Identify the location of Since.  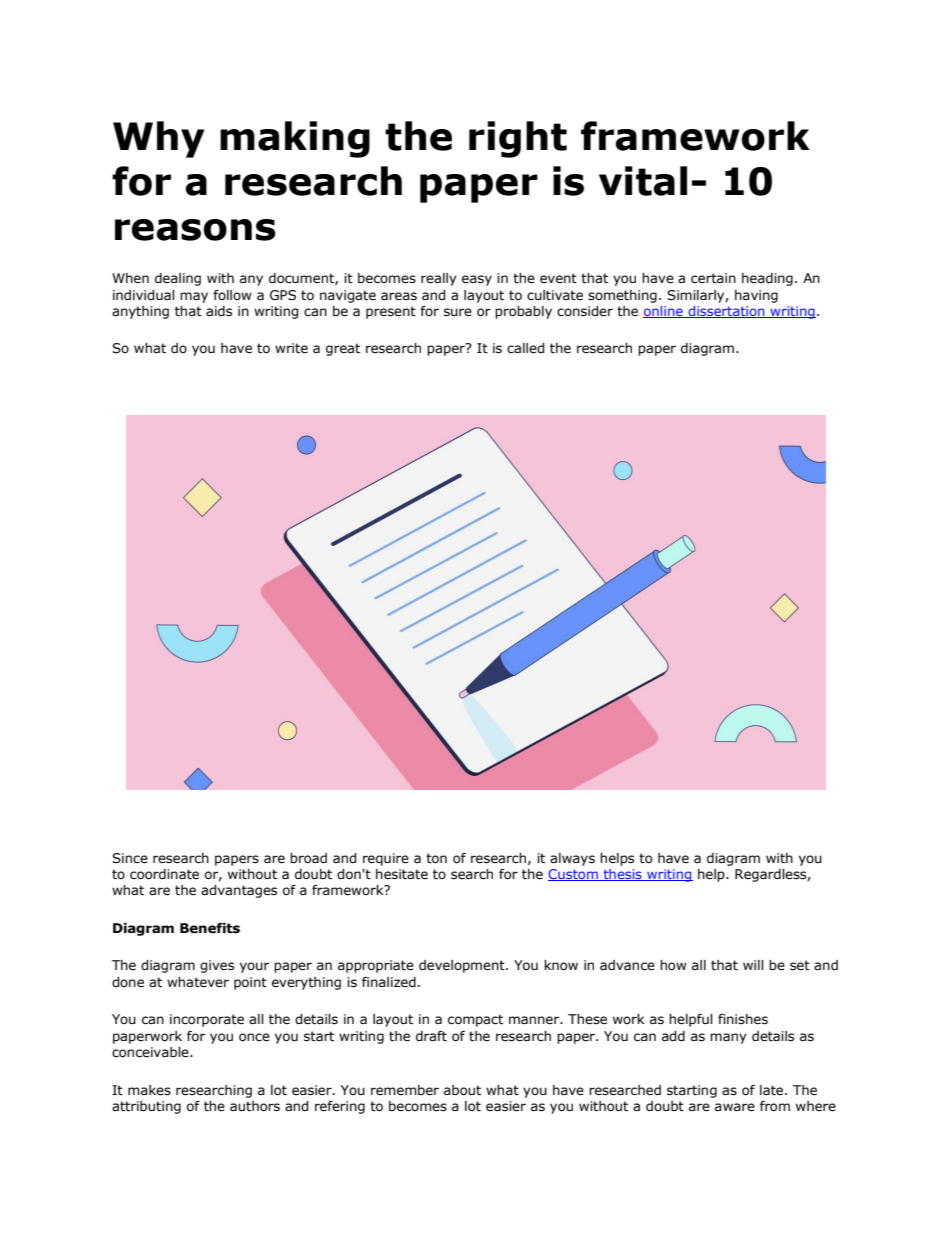
(130, 858).
